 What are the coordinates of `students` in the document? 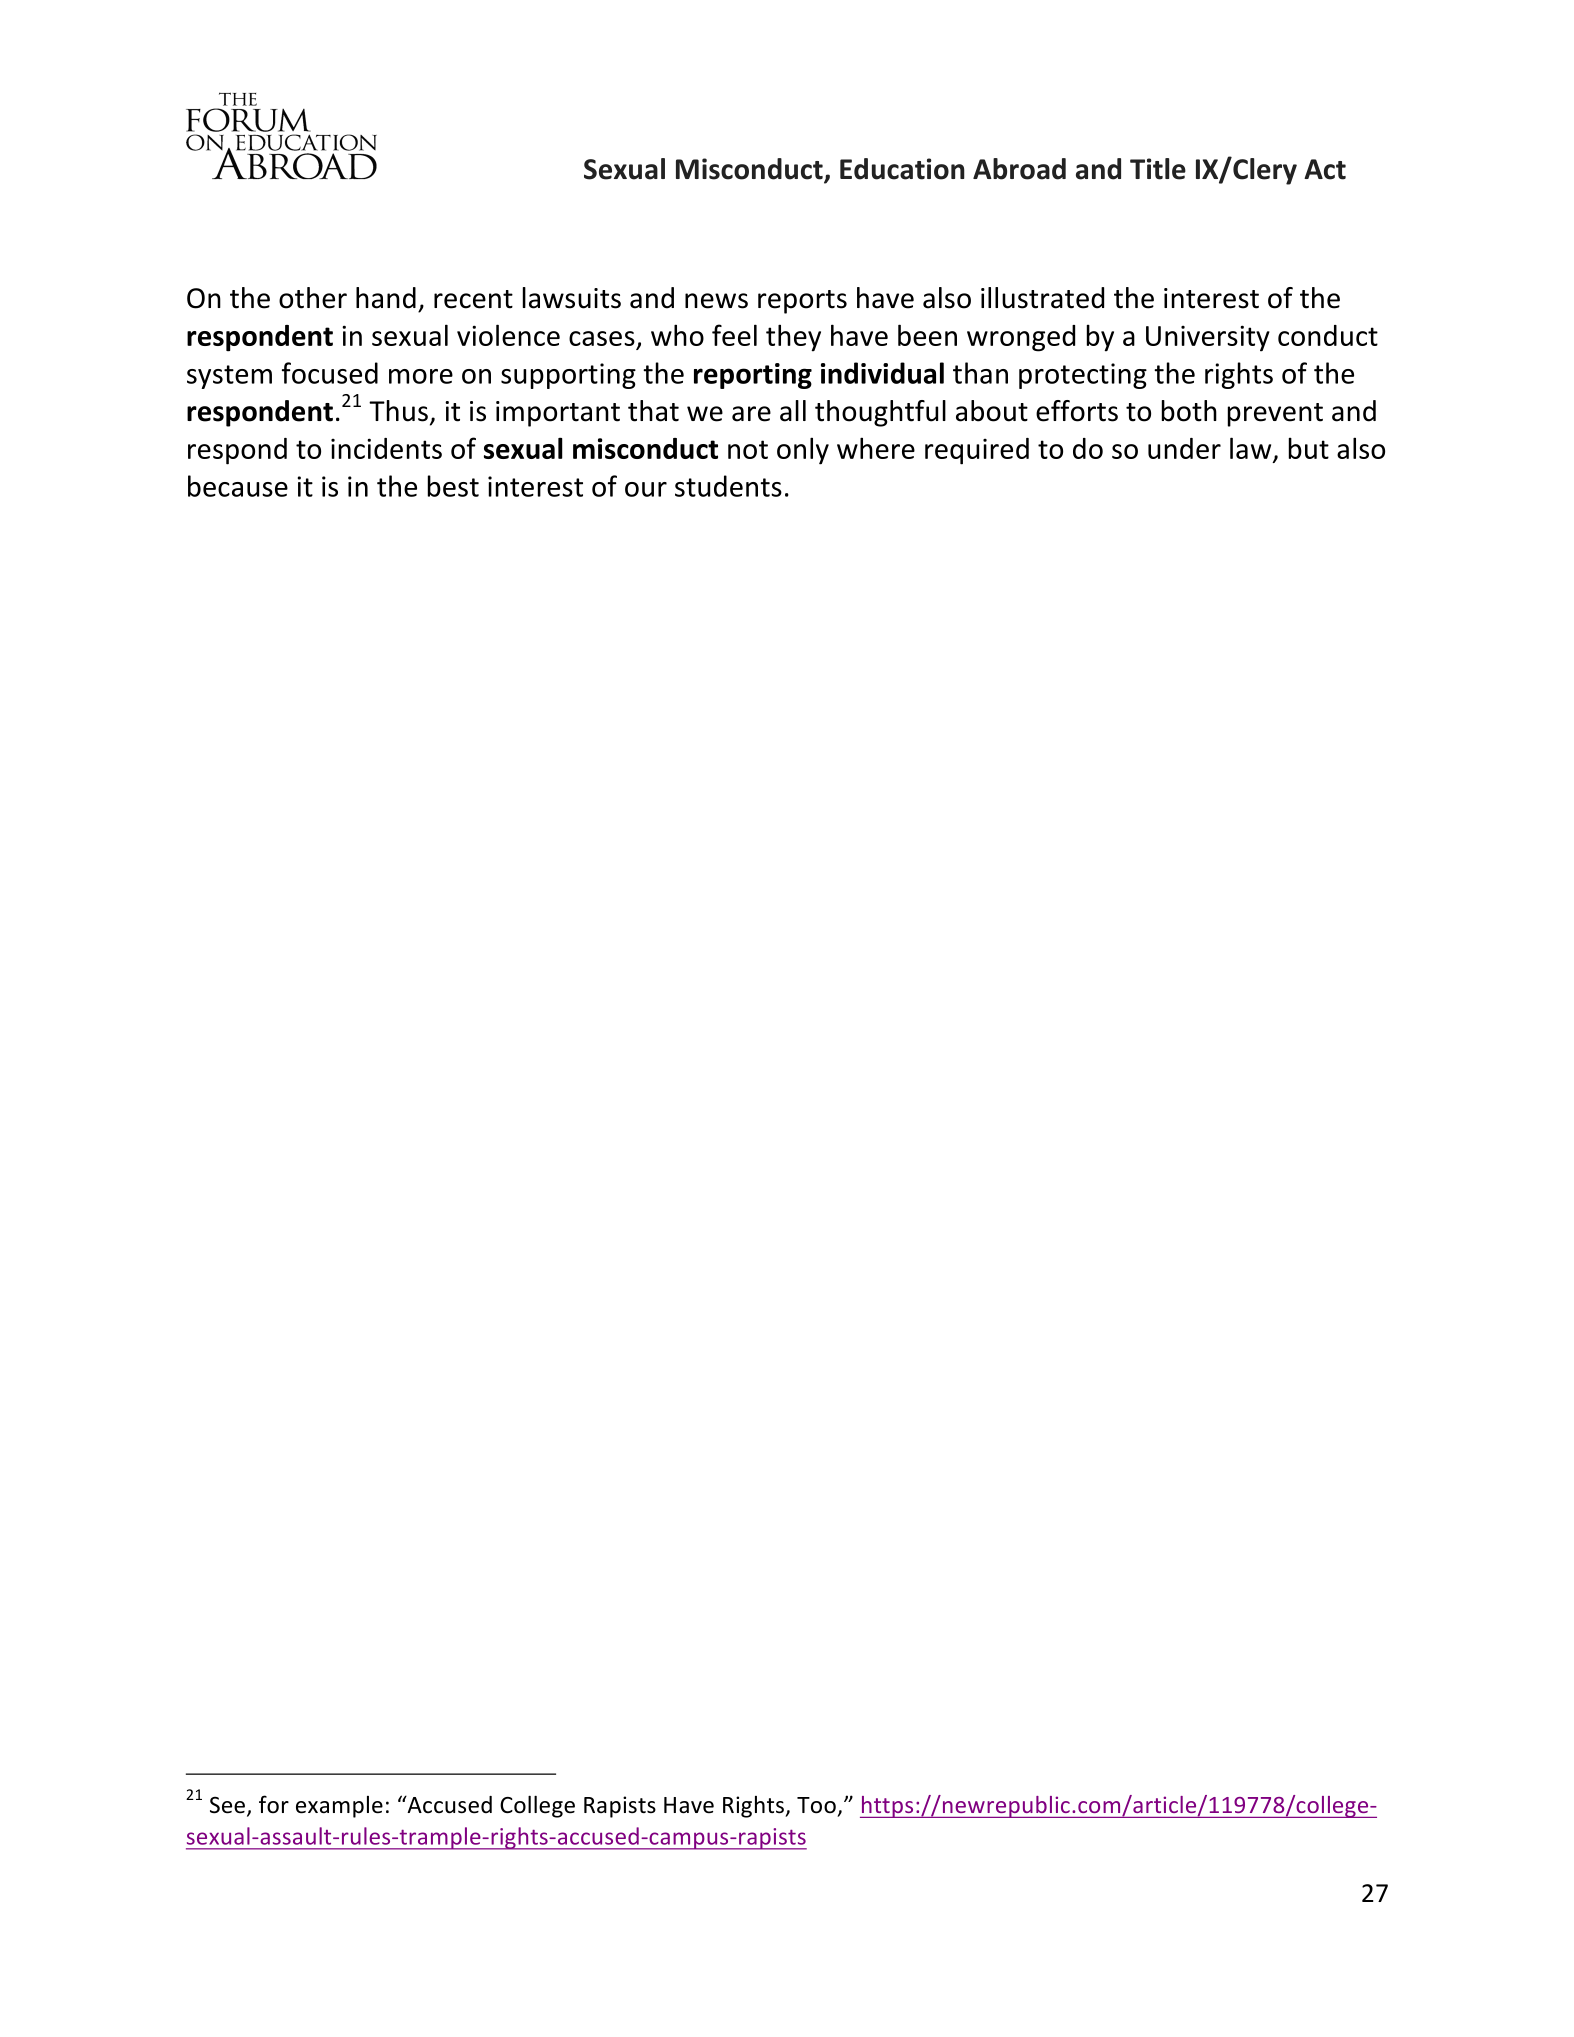 It's located at (728, 486).
